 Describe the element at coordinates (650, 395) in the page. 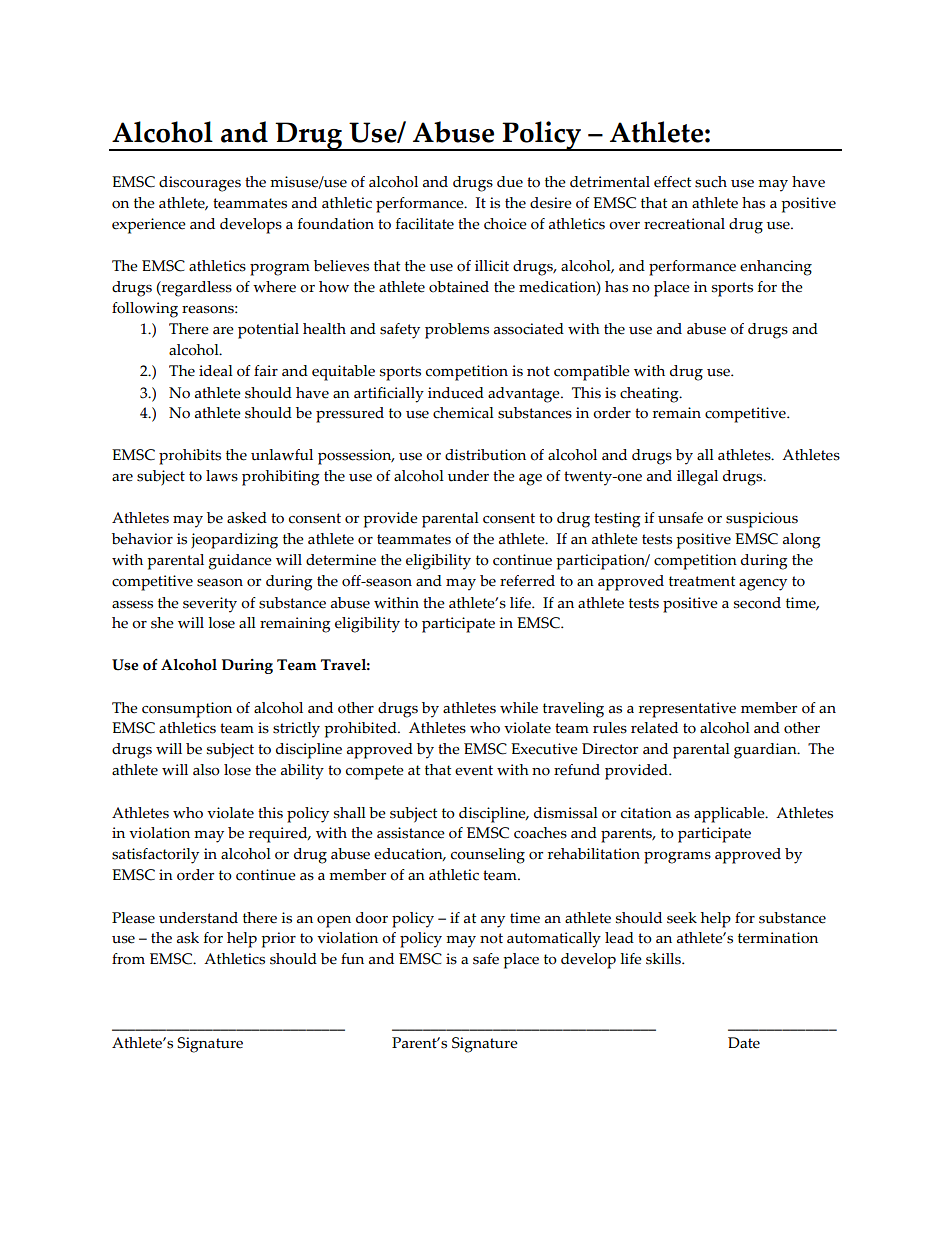

I see `cheating` at that location.
